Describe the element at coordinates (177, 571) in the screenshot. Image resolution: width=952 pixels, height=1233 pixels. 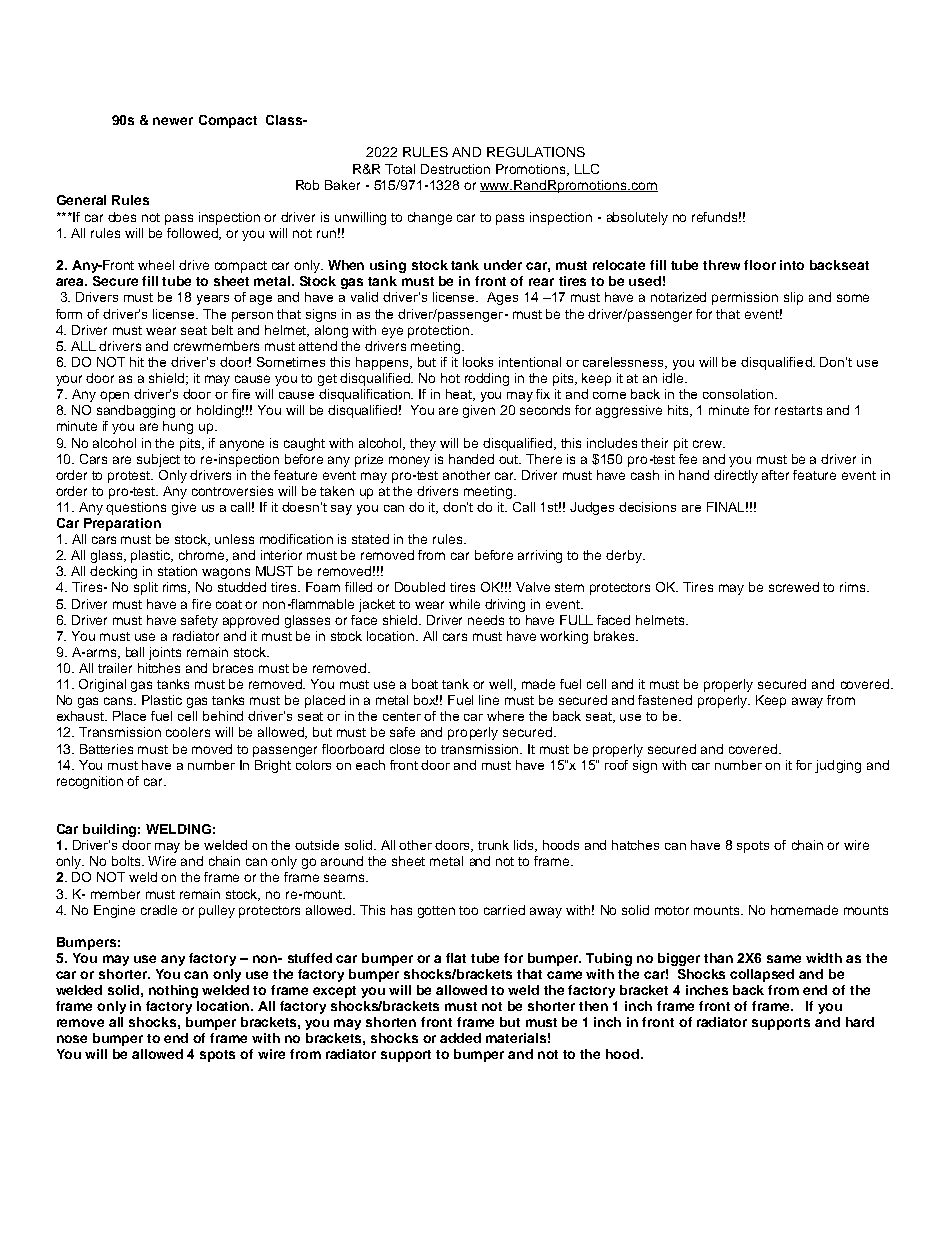
I see `station` at that location.
